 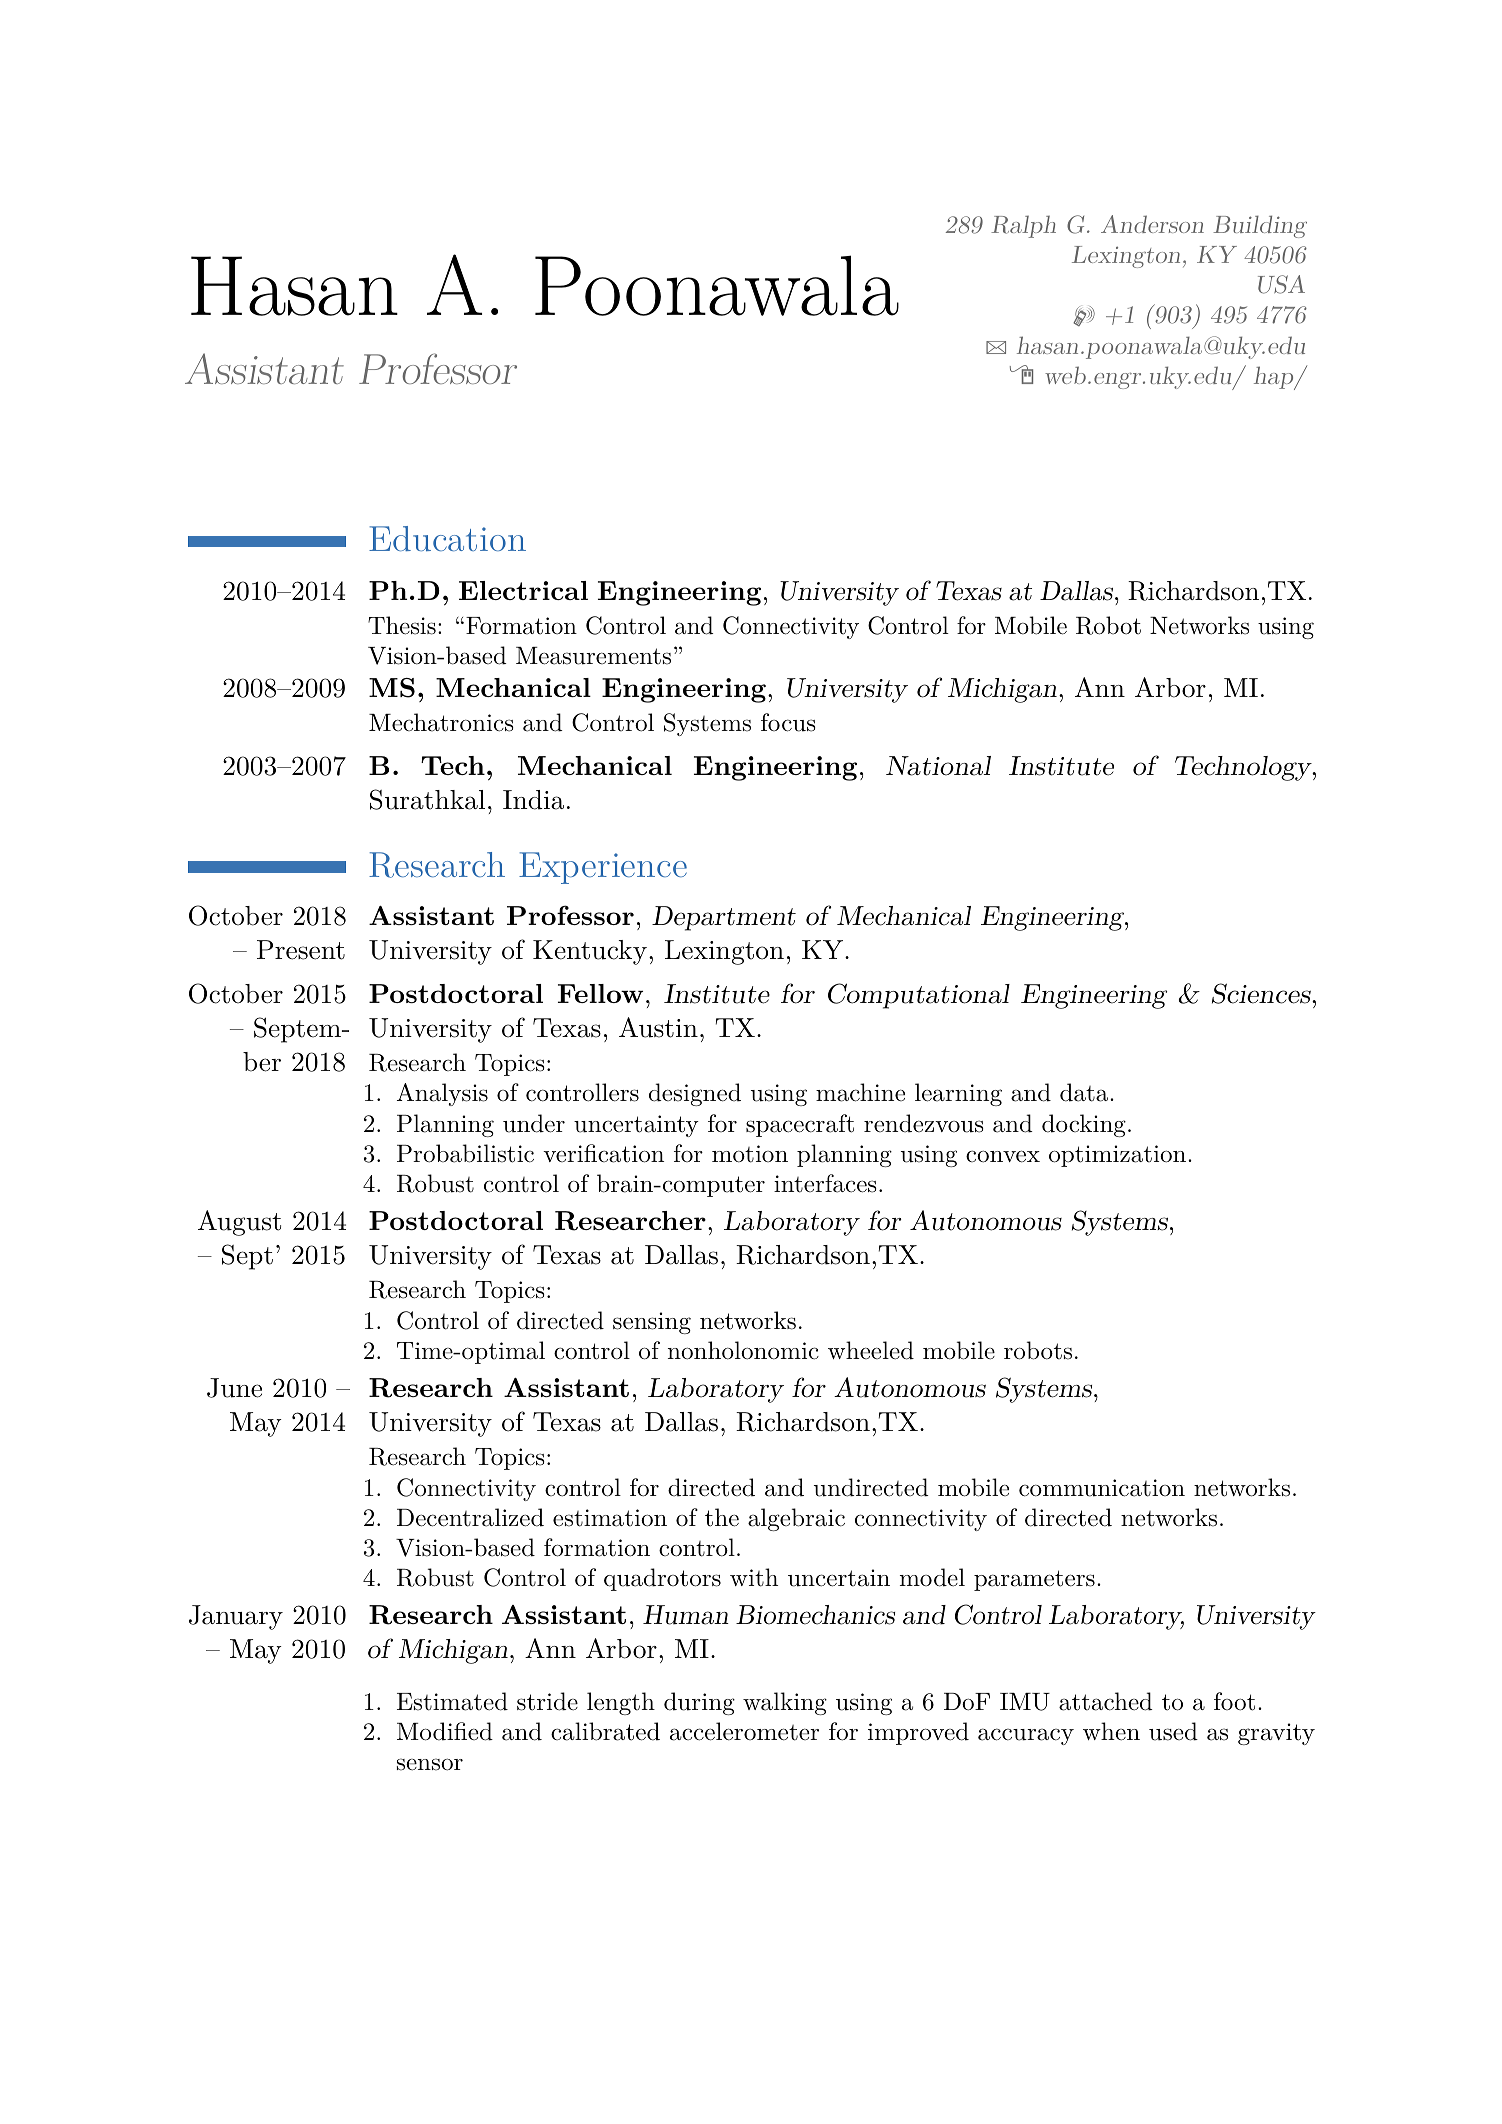 What do you see at coordinates (301, 950) in the screenshot?
I see `Present` at bounding box center [301, 950].
